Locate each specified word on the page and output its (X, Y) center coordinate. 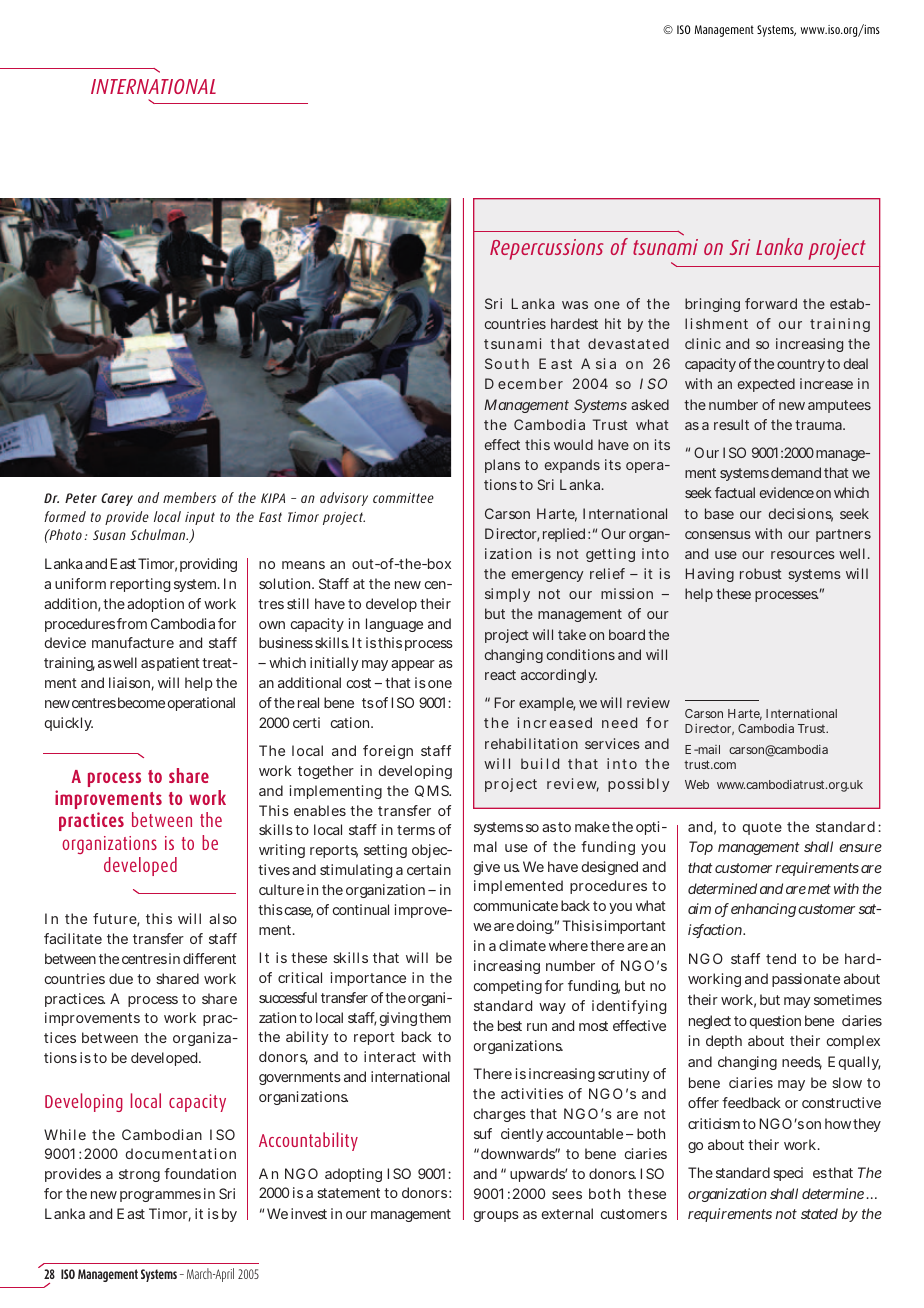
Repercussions (546, 249)
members (189, 497)
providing (208, 565)
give (487, 868)
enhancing (763, 910)
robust (761, 573)
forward (771, 303)
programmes (160, 1196)
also (223, 918)
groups (496, 1216)
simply (507, 595)
